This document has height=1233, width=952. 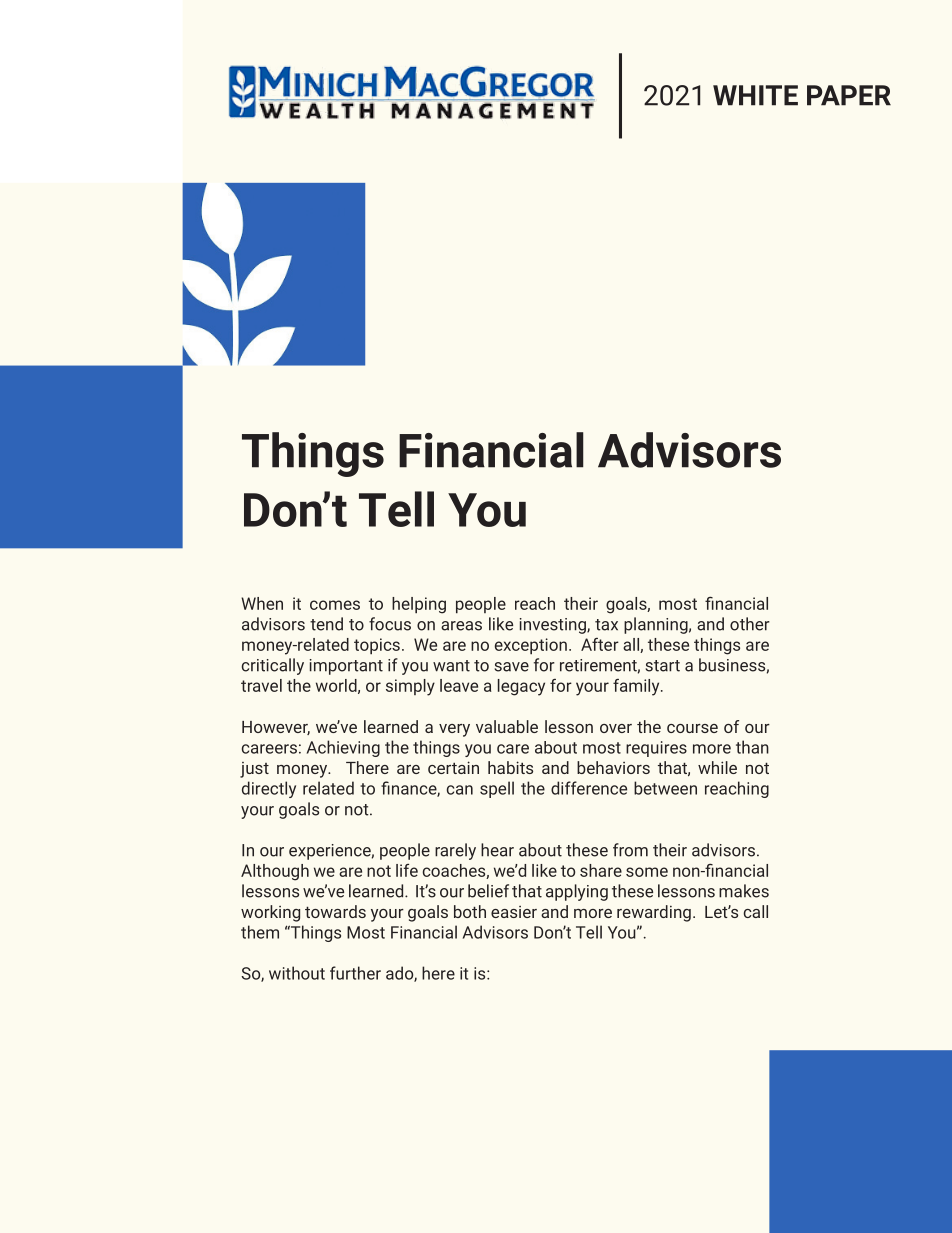 What do you see at coordinates (606, 625) in the document?
I see `tax` at bounding box center [606, 625].
